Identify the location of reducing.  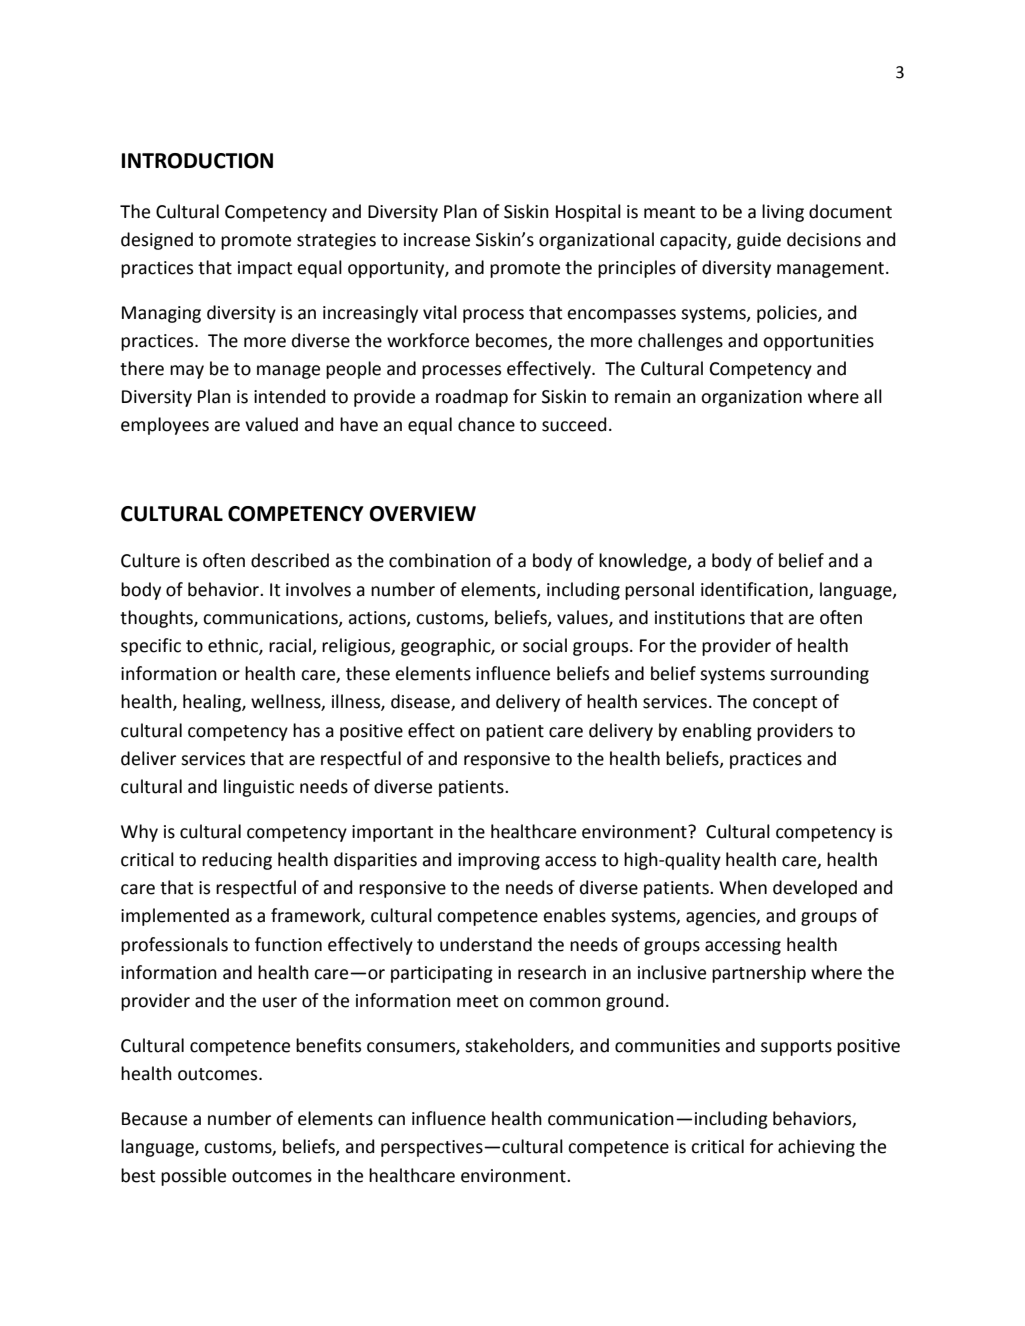
(237, 861).
